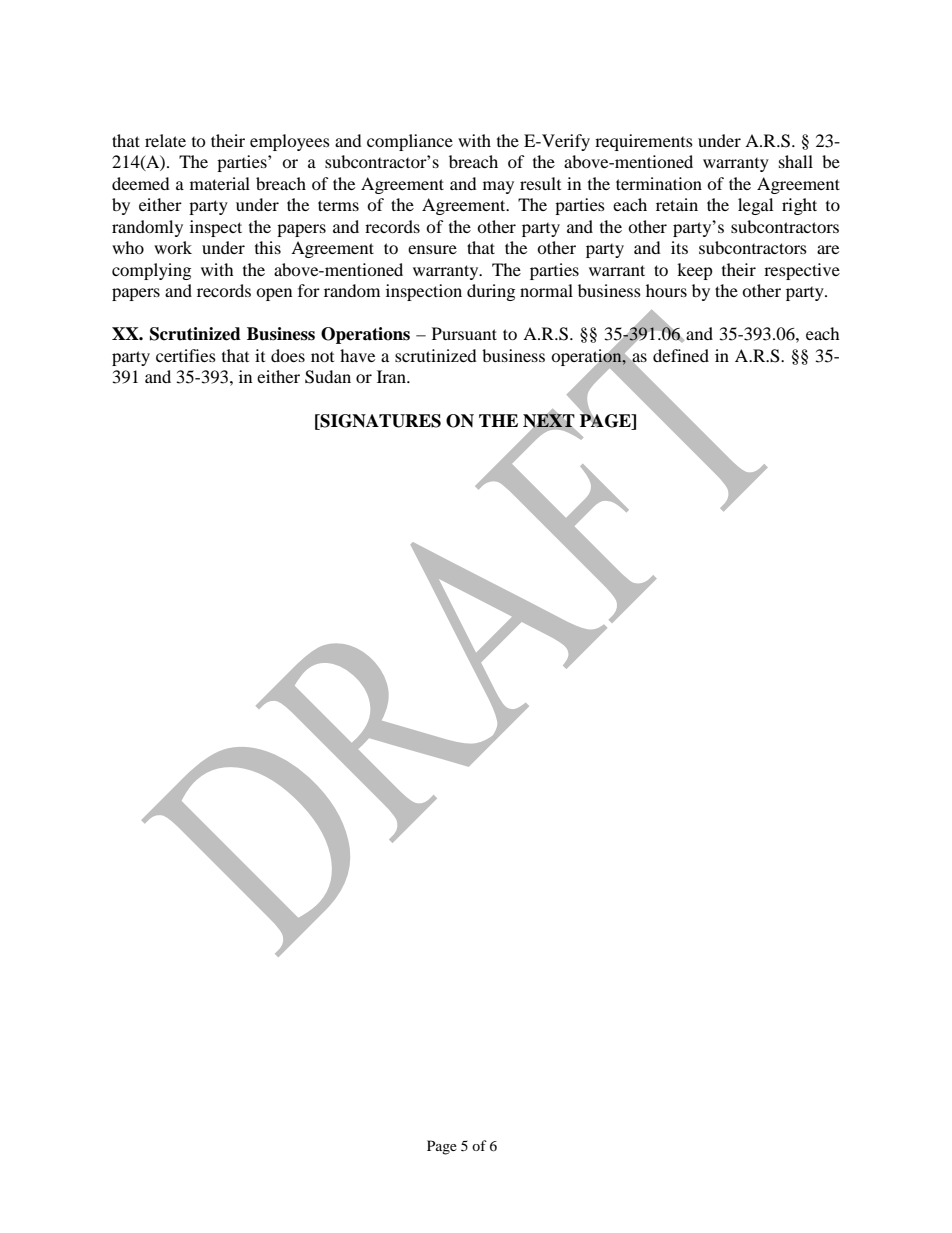 This image has width=952, height=1233. What do you see at coordinates (392, 376) in the image?
I see `Iran` at bounding box center [392, 376].
